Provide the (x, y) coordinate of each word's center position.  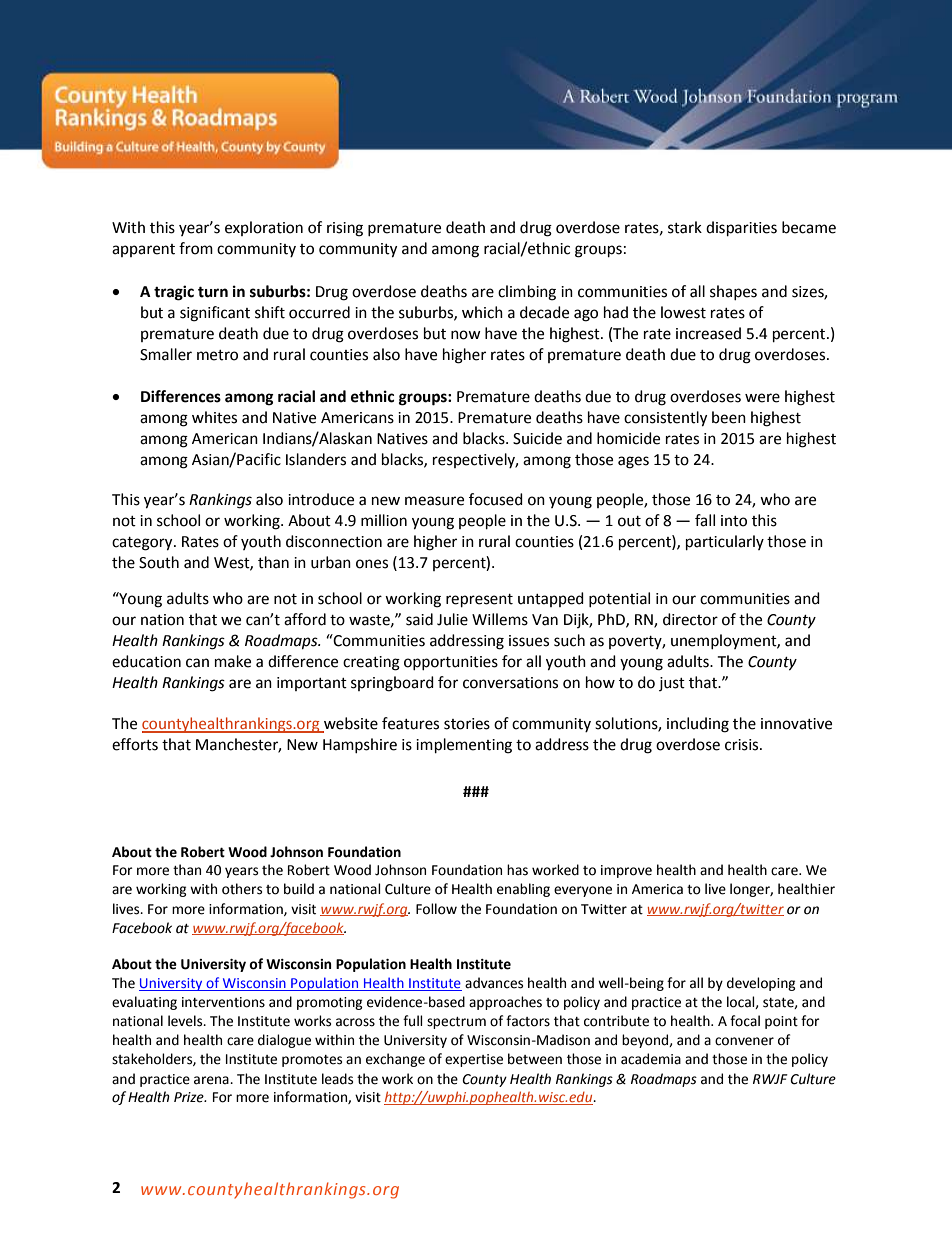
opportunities (451, 663)
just (672, 684)
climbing (527, 293)
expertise (474, 1060)
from (196, 248)
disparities (741, 229)
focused (496, 499)
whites (214, 417)
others (242, 889)
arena (212, 1080)
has (517, 870)
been (729, 417)
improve (626, 871)
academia (651, 1059)
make (233, 661)
